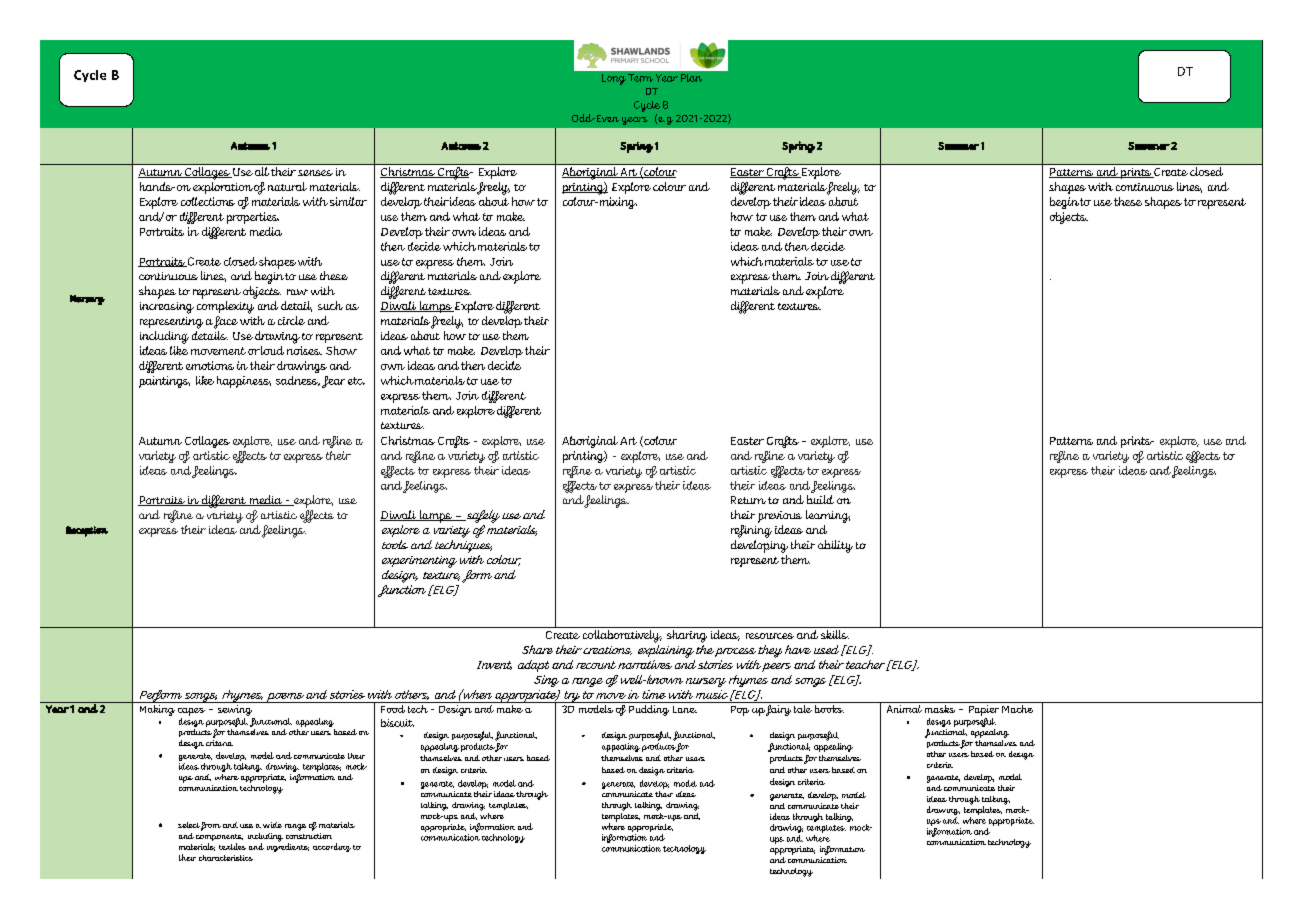 The image size is (1308, 924). Describe the element at coordinates (87, 531) in the screenshot. I see `Reception` at that location.
